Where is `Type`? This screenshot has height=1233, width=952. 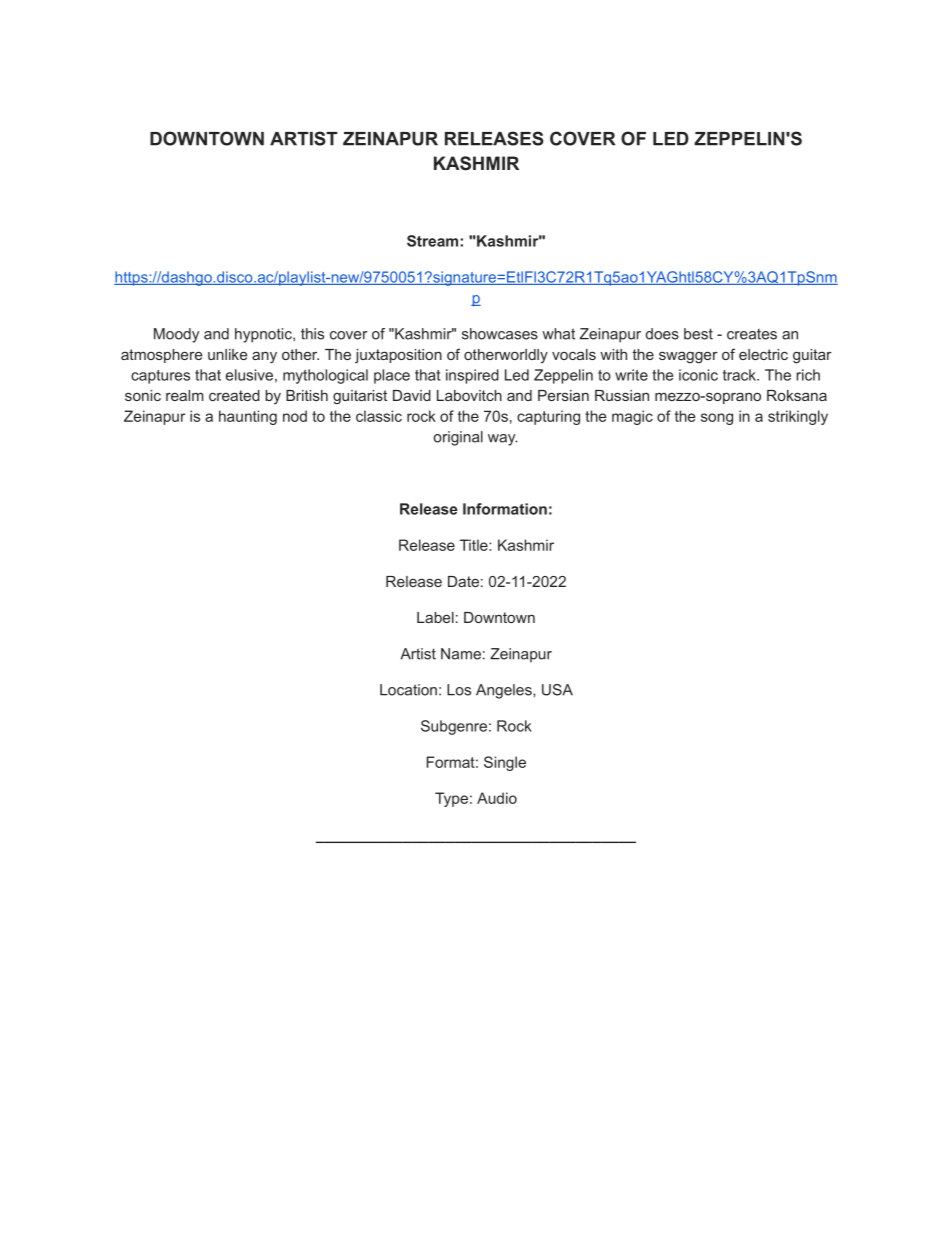 Type is located at coordinates (451, 799).
